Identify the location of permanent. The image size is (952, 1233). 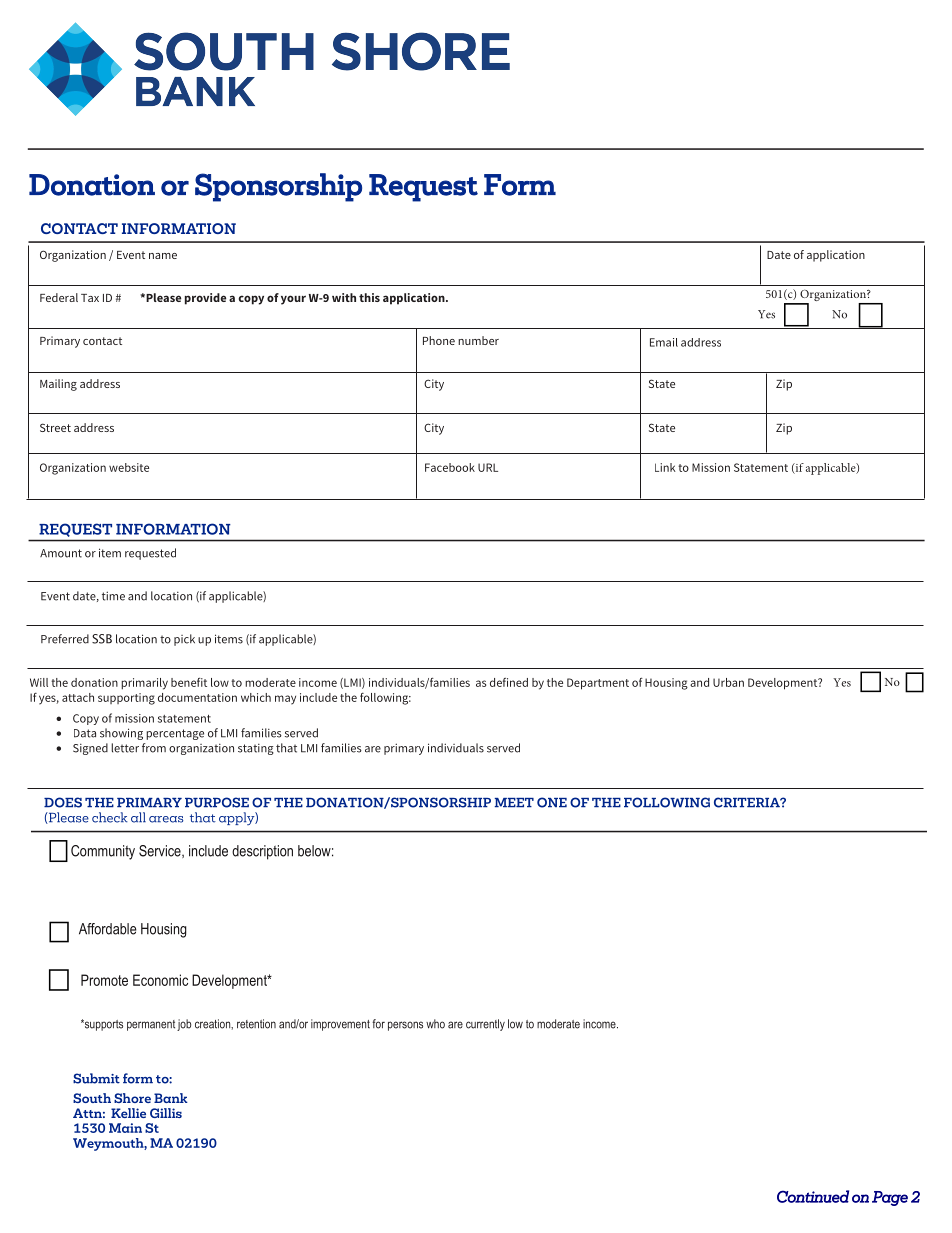
(151, 1025).
